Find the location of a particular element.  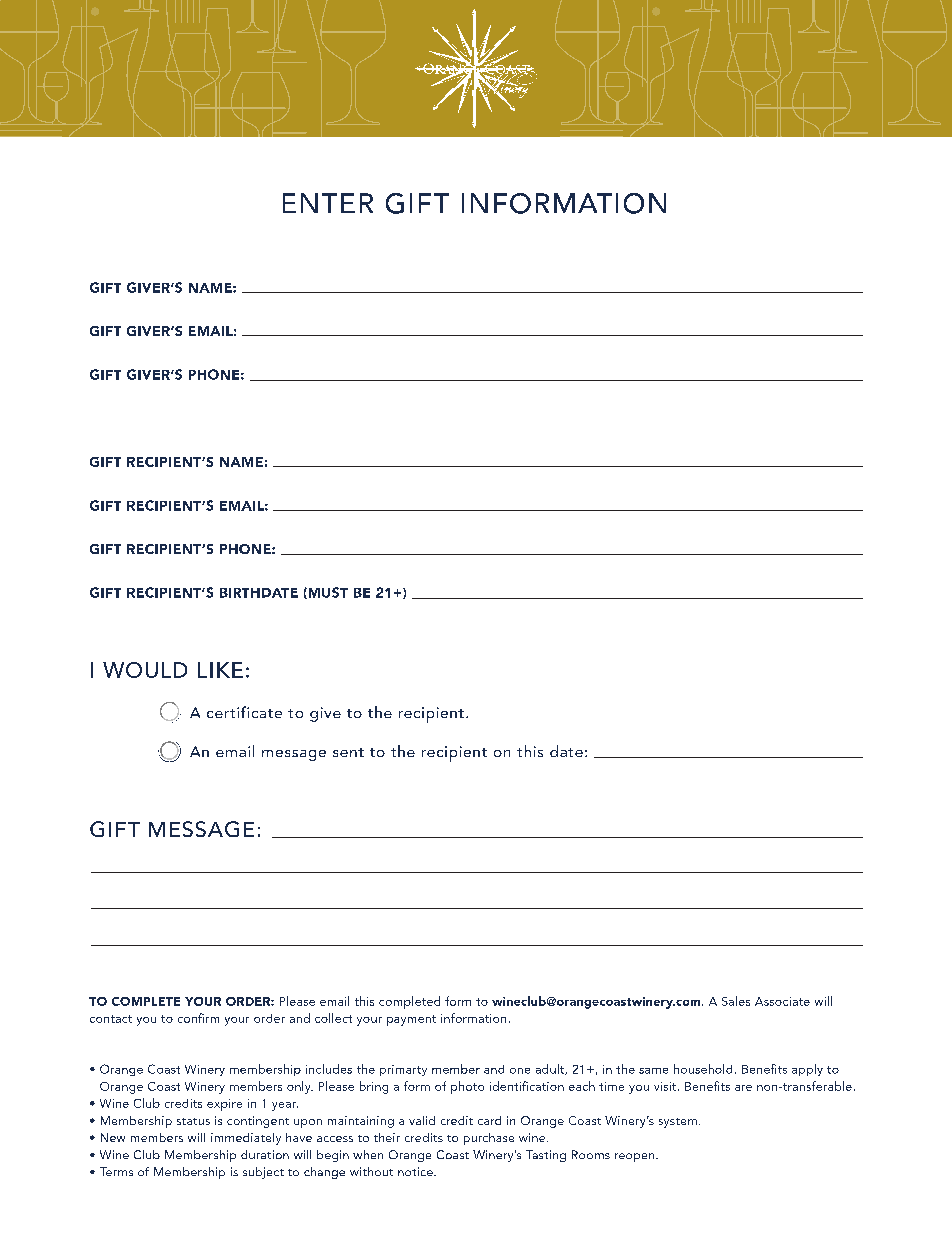

WOULD is located at coordinates (145, 670).
